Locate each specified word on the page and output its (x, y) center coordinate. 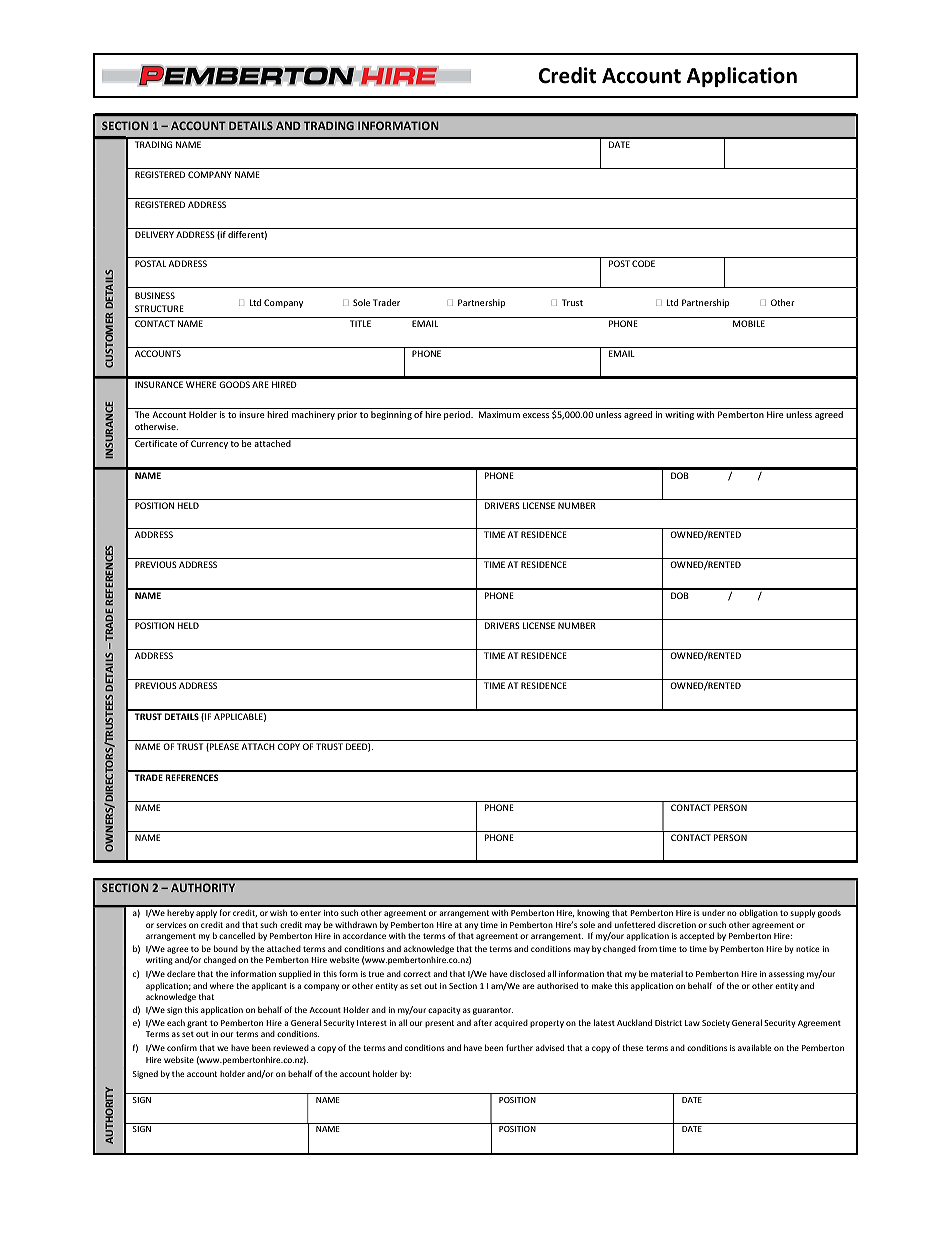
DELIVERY (154, 234)
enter (310, 913)
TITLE (360, 323)
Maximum (499, 414)
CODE (643, 263)
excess (536, 415)
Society (716, 1024)
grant (197, 1024)
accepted (697, 936)
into (331, 913)
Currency (209, 444)
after (483, 1022)
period (458, 415)
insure (252, 414)
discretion (677, 924)
